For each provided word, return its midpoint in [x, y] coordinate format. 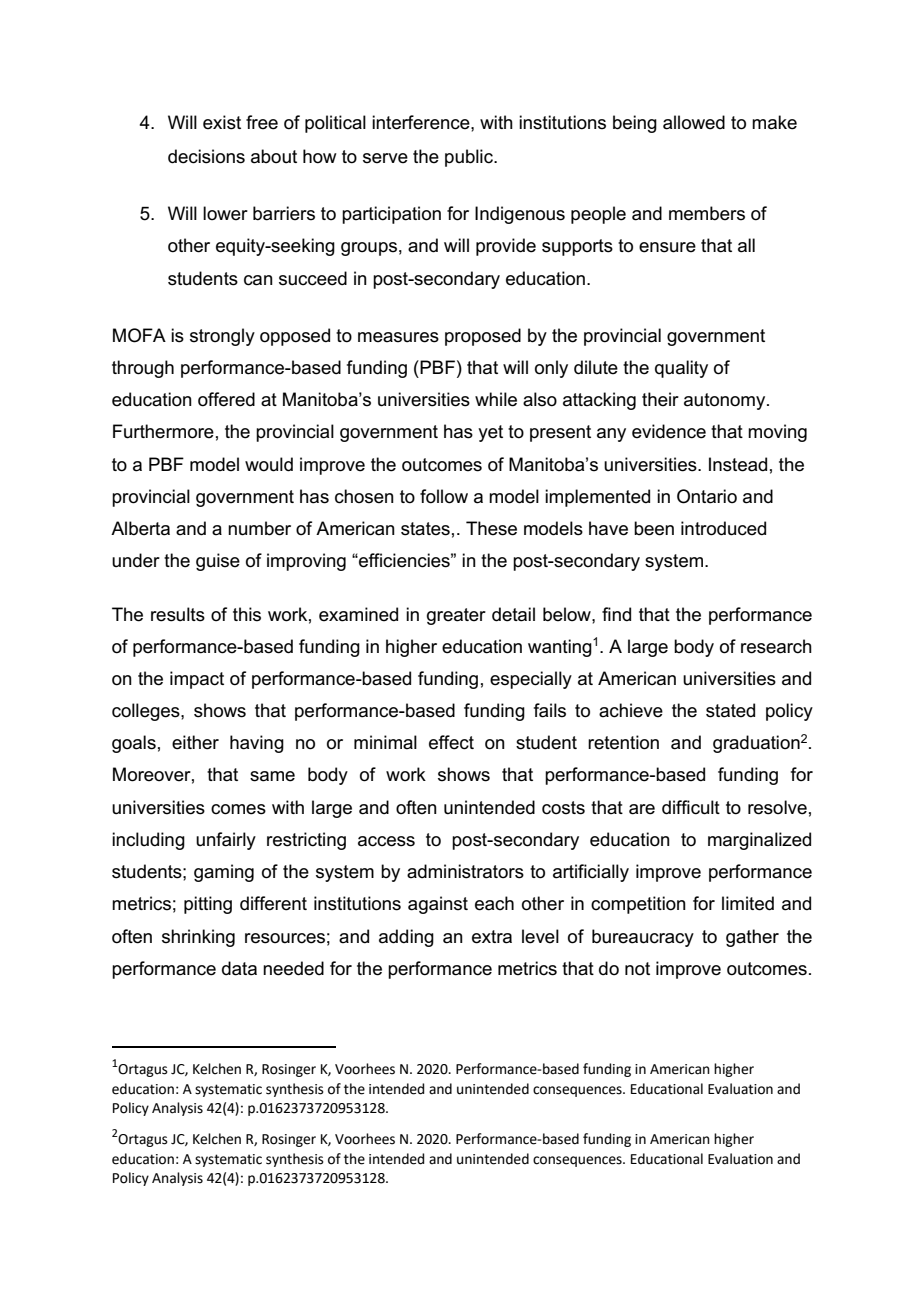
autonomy [726, 401]
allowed [694, 122]
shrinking [198, 938]
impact [197, 680]
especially [531, 680]
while [496, 399]
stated [730, 710]
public [470, 158]
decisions [206, 156]
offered [226, 399]
